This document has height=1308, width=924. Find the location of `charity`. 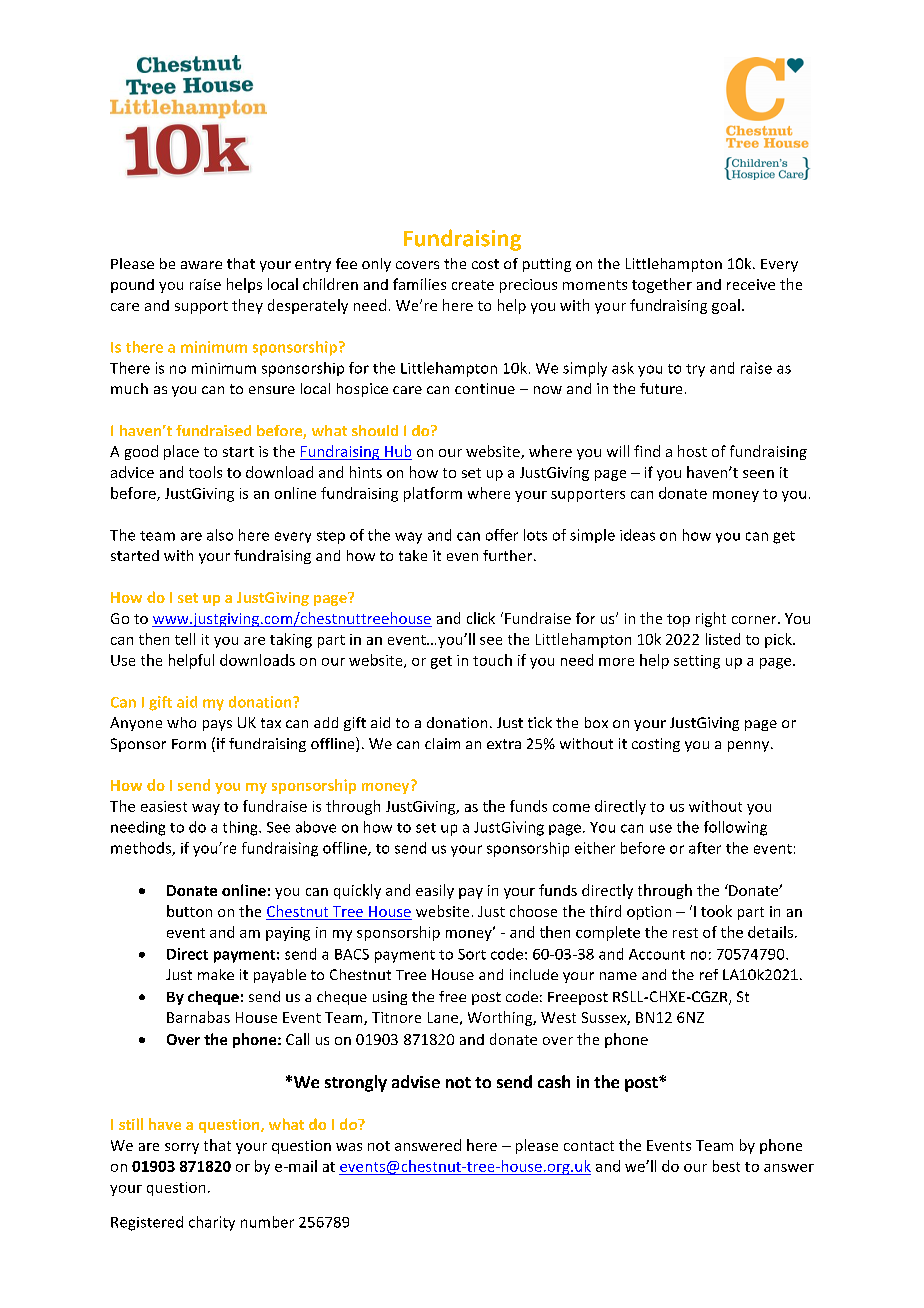

charity is located at coordinates (212, 1223).
